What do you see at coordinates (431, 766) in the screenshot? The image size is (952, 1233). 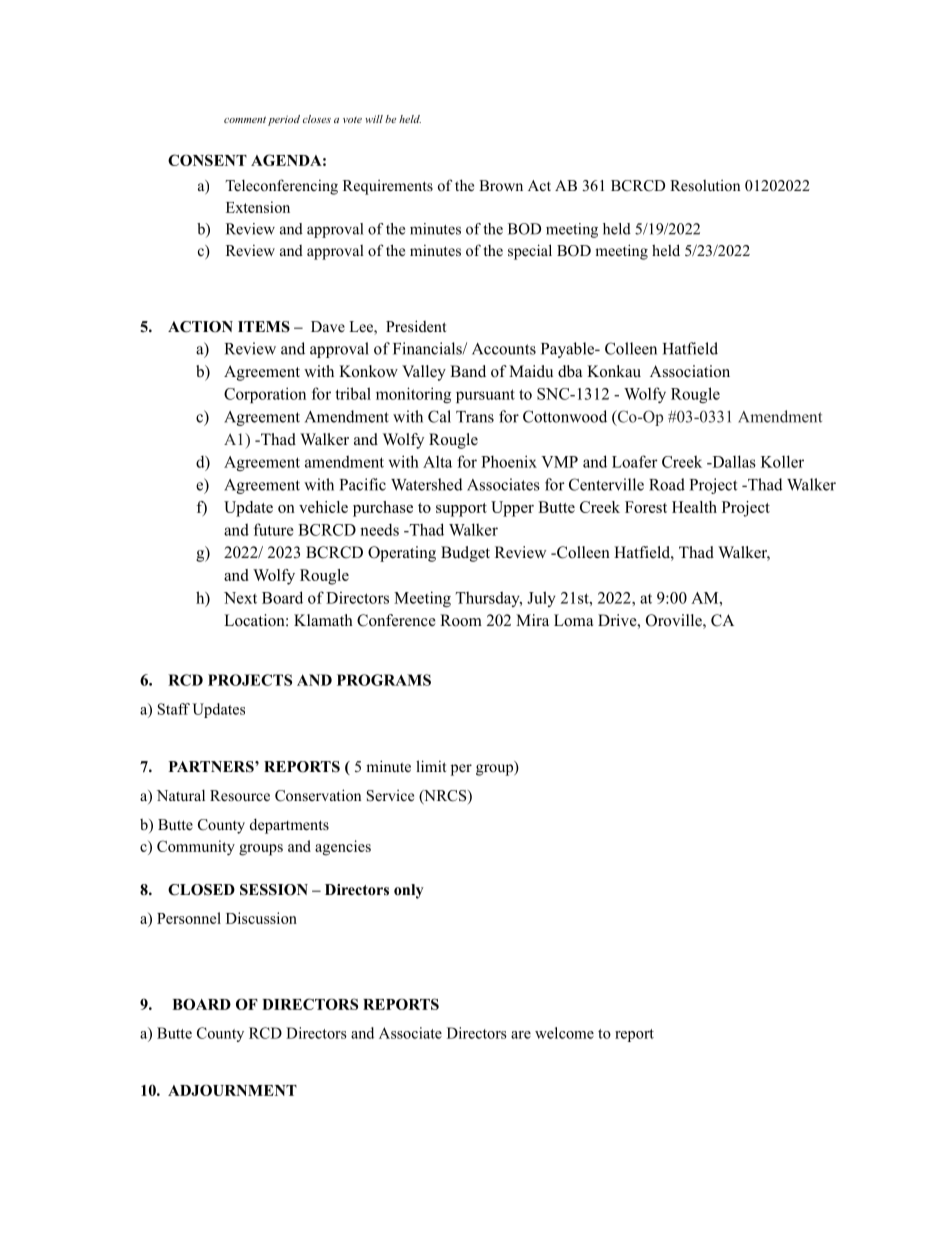 I see `limit` at bounding box center [431, 766].
